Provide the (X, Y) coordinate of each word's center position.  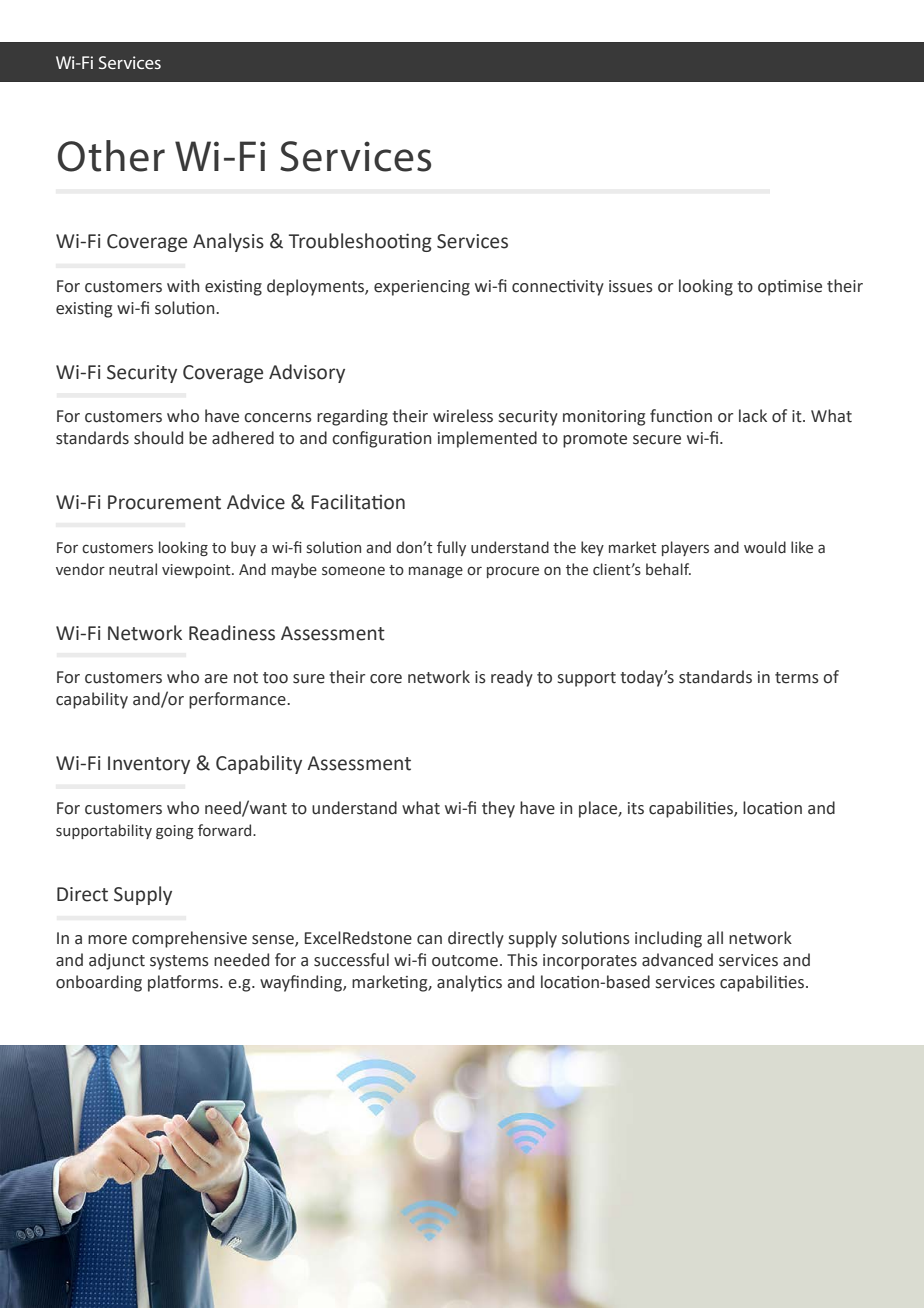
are (216, 679)
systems (179, 962)
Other (111, 156)
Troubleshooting (360, 242)
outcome (465, 961)
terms (797, 678)
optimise (790, 288)
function (681, 416)
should (158, 438)
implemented (487, 439)
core (386, 679)
